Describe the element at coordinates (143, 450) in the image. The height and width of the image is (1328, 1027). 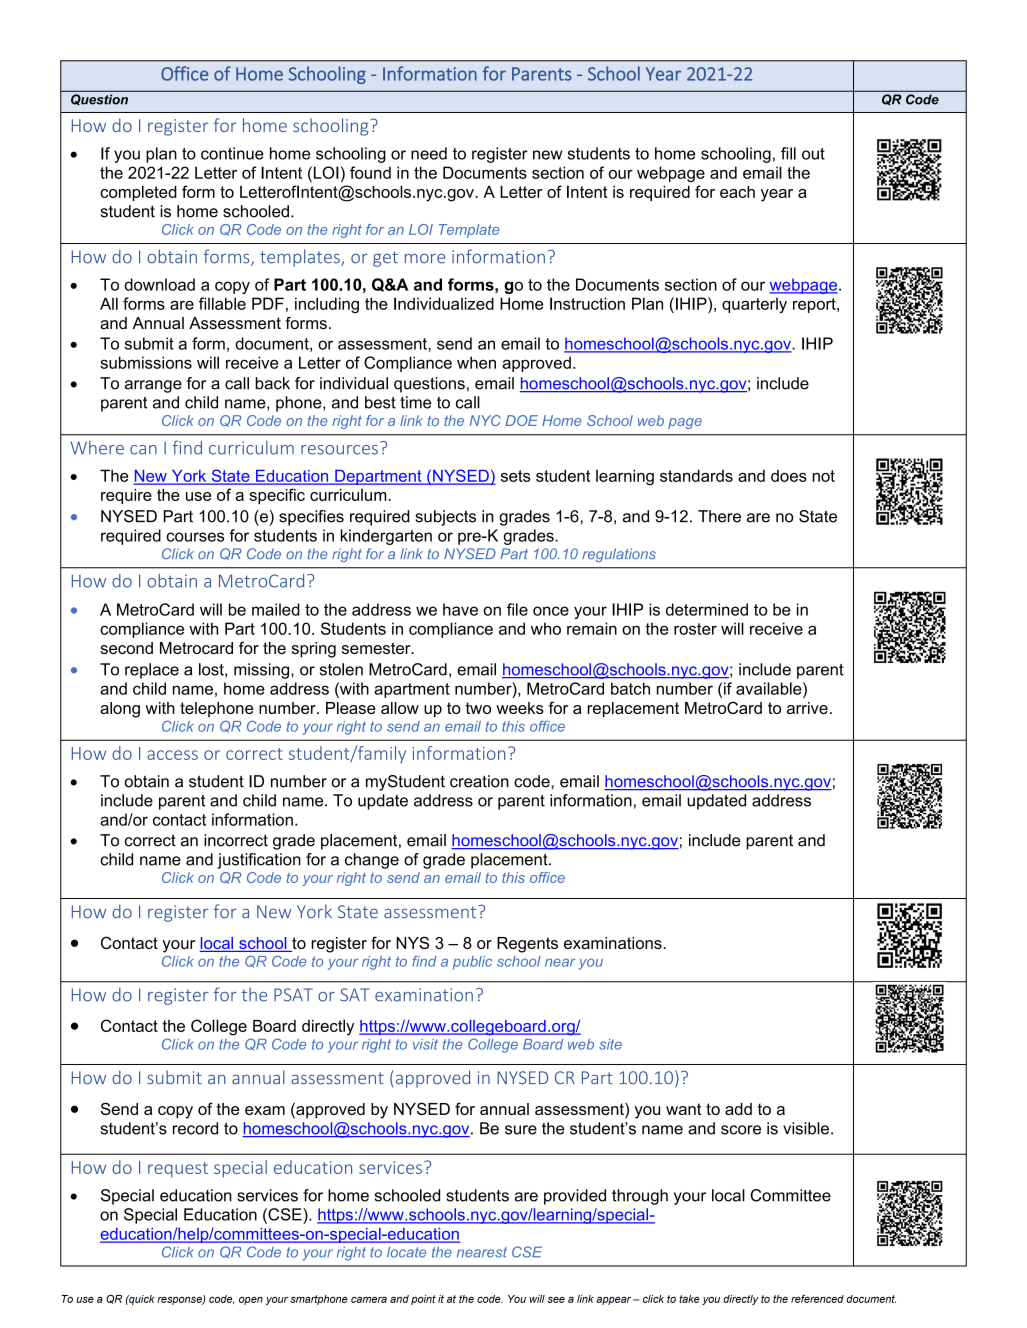
I see `can` at that location.
